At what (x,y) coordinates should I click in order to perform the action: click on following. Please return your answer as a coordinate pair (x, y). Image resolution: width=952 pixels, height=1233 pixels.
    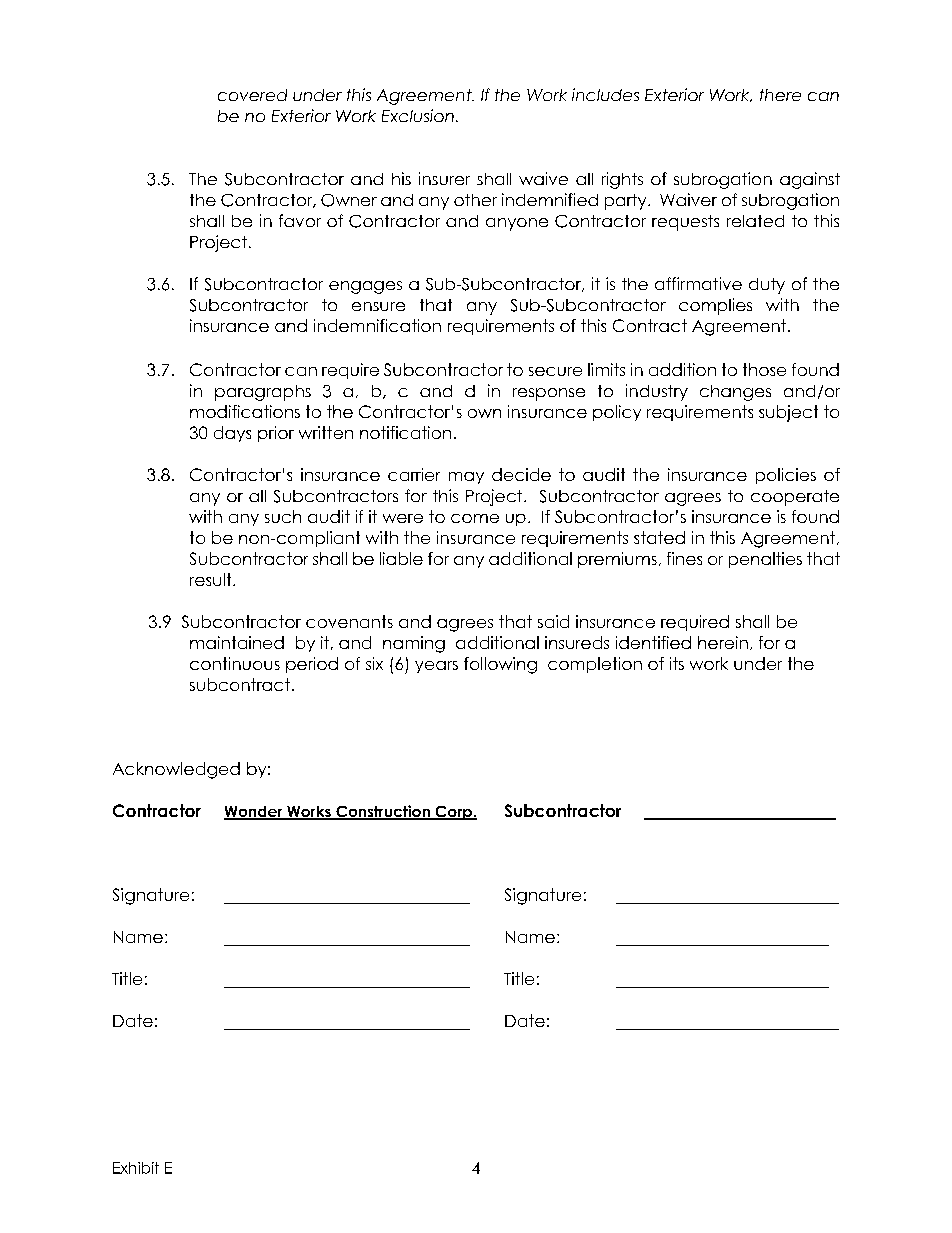
    Looking at the image, I should click on (500, 665).
